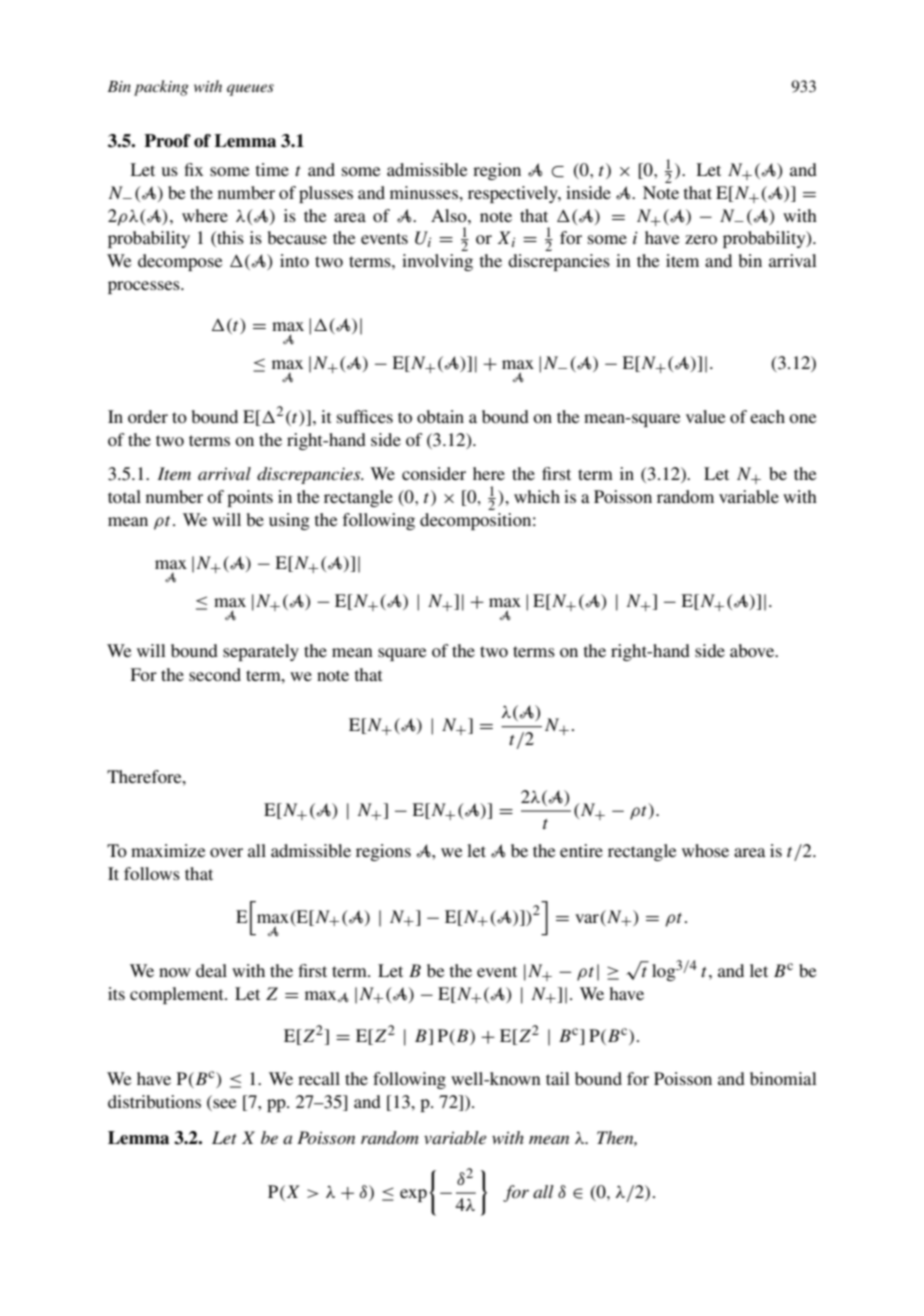 The image size is (924, 1316). Describe the element at coordinates (701, 239) in the page. I see `zero` at that location.
